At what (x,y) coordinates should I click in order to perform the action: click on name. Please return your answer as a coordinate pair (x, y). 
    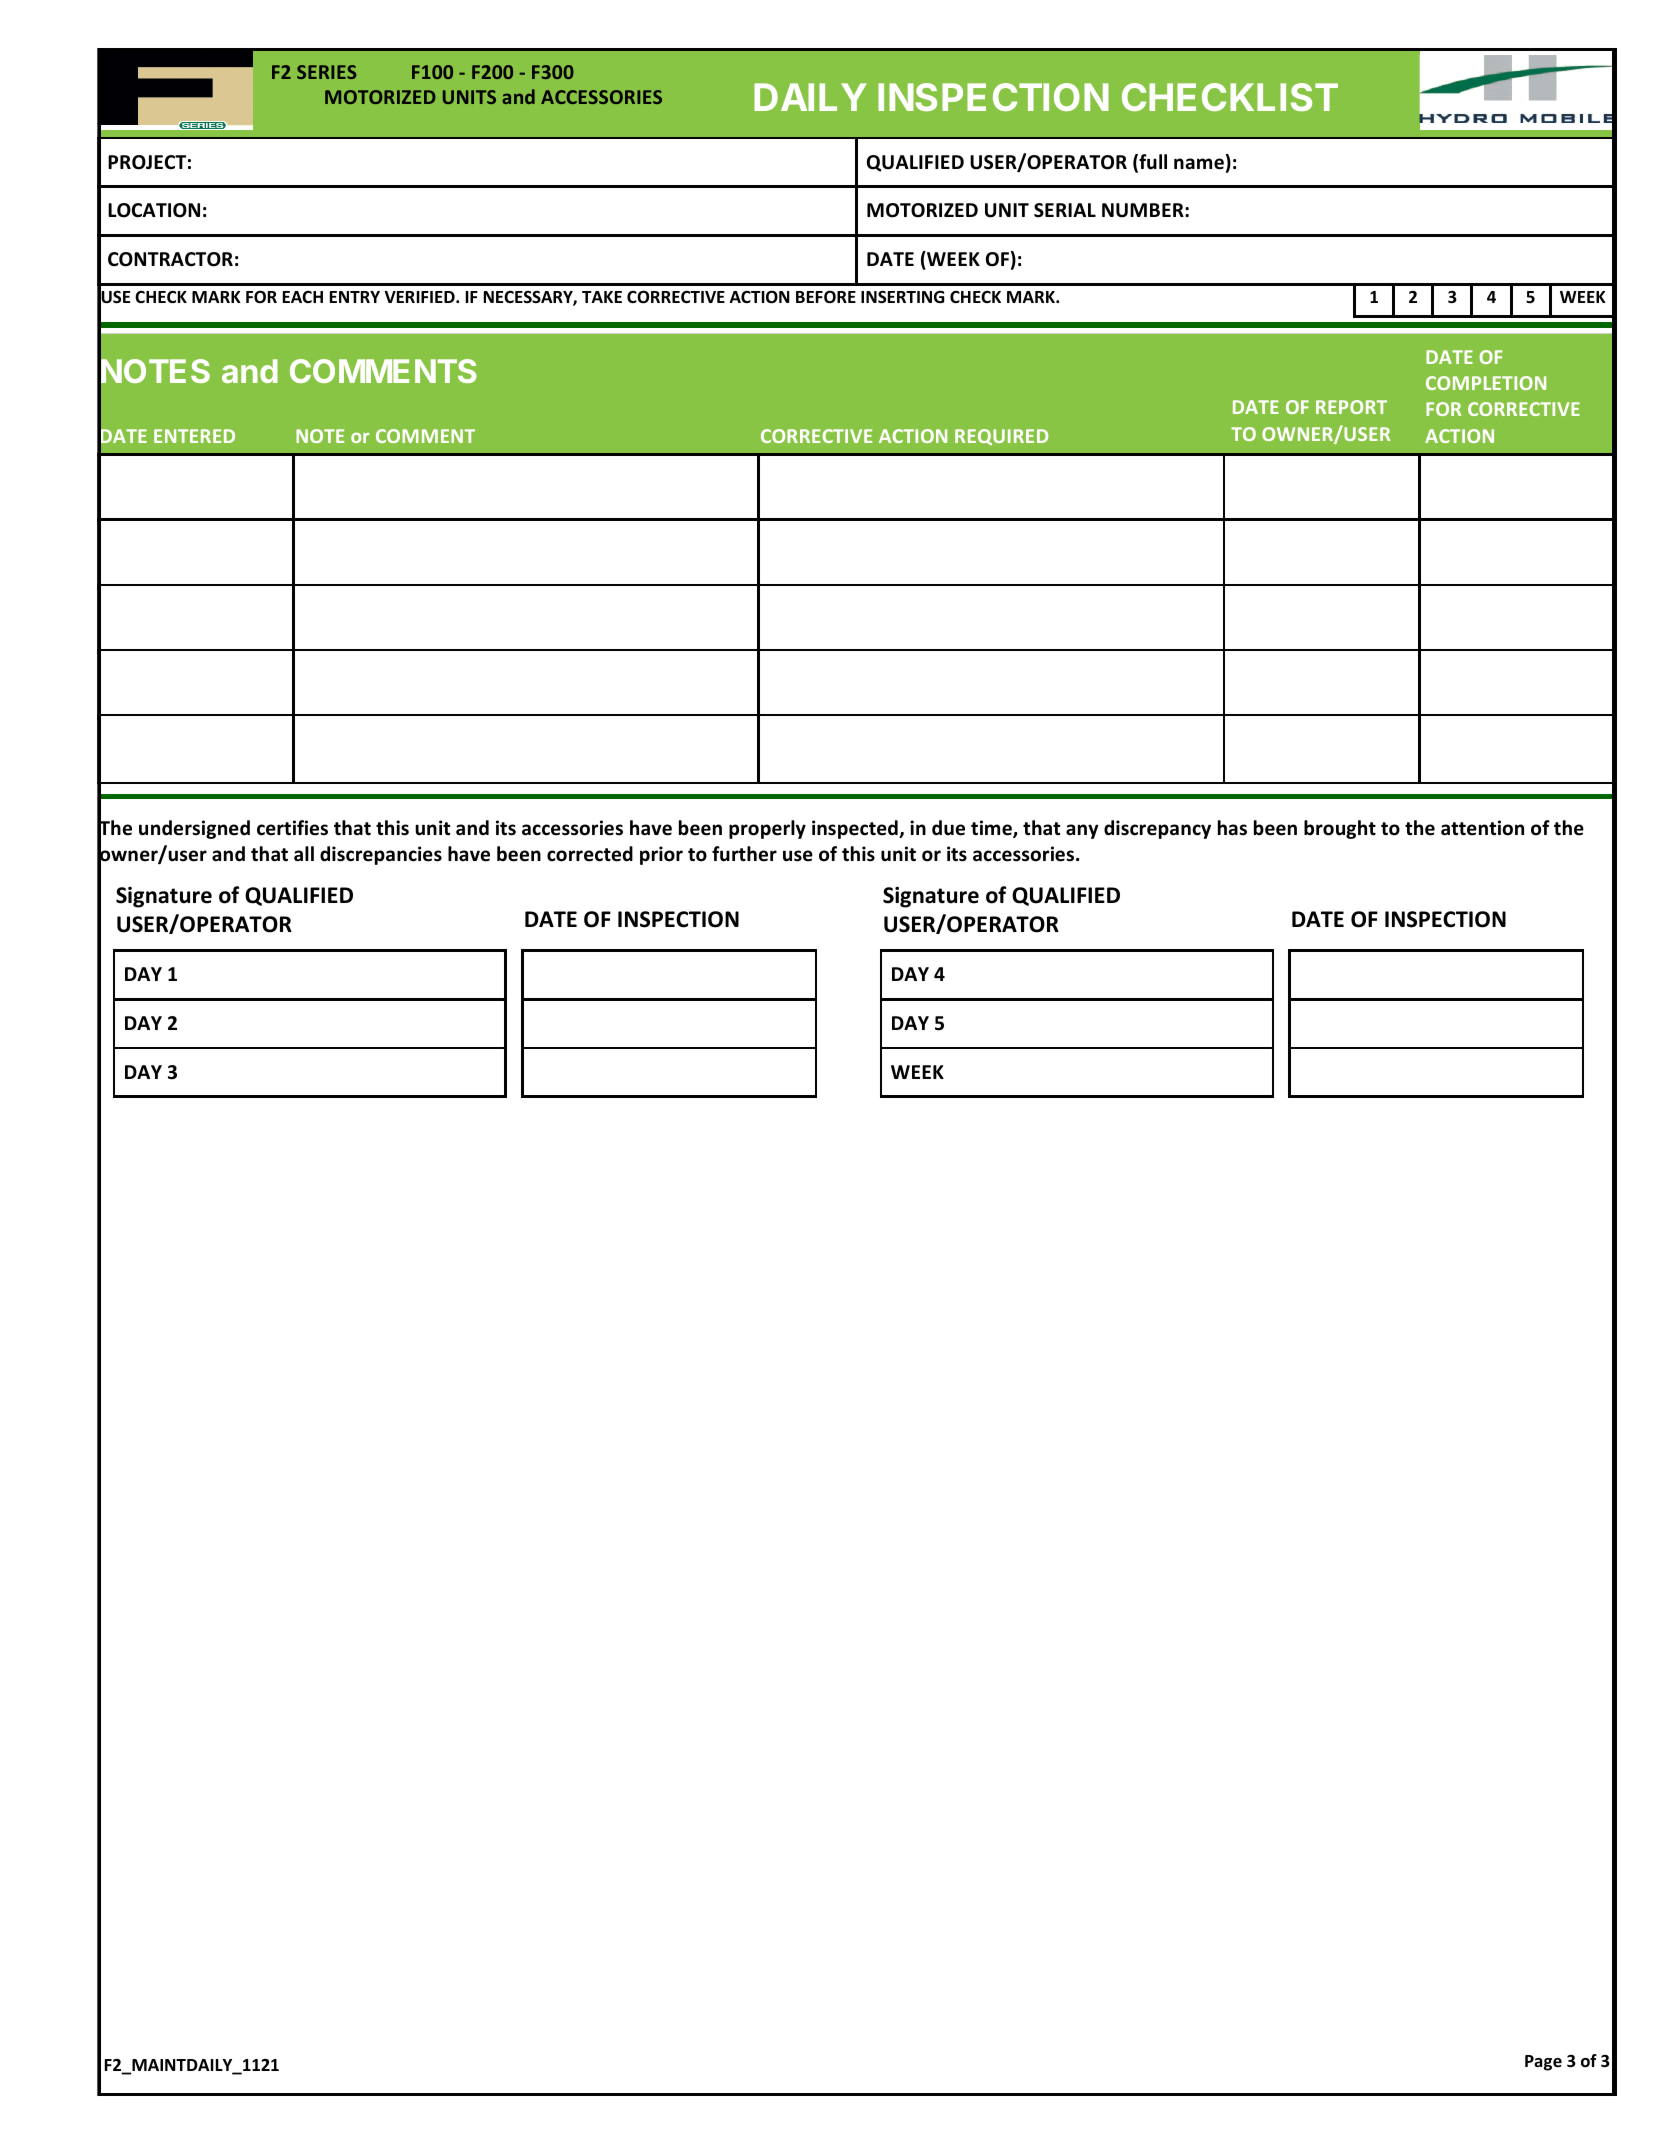
    Looking at the image, I should click on (1199, 164).
